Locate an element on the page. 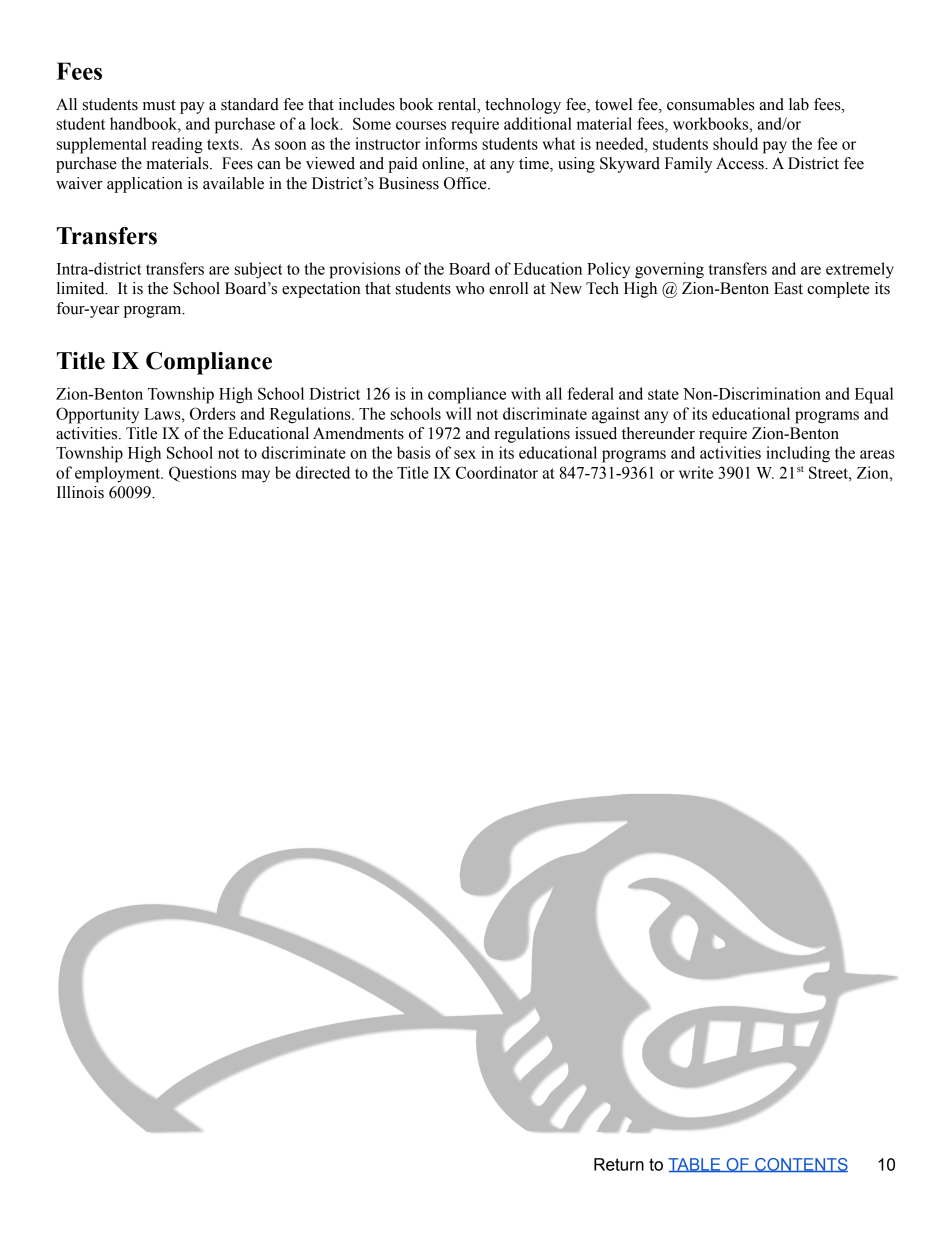 This document has height=1233, width=952. TABLE is located at coordinates (695, 1165).
